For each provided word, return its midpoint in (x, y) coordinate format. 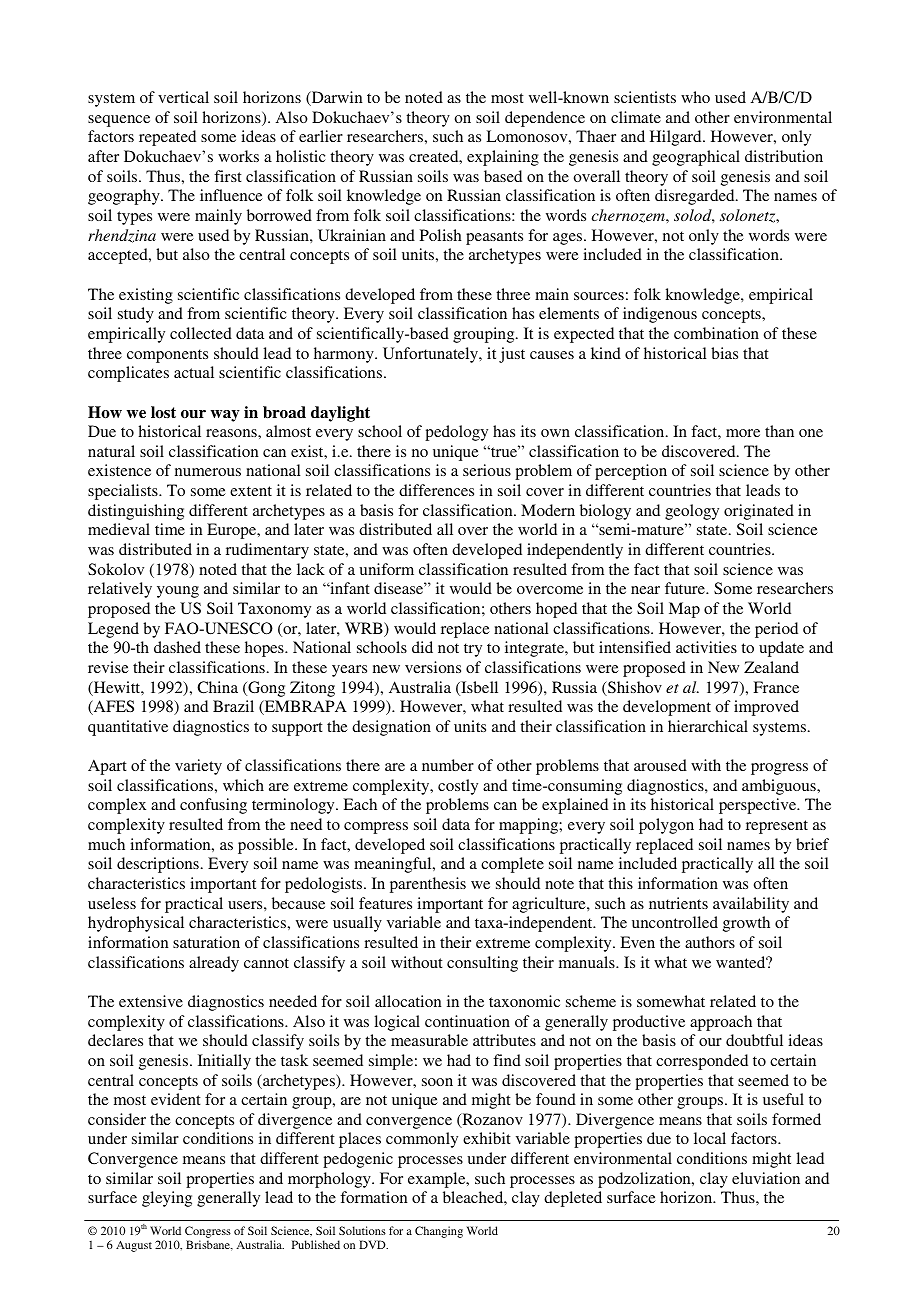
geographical (696, 158)
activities (706, 647)
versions (433, 667)
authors (710, 942)
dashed (177, 647)
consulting (482, 964)
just (512, 355)
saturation (206, 942)
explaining (503, 158)
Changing (439, 1232)
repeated (167, 138)
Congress (208, 1233)
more (743, 433)
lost (163, 412)
